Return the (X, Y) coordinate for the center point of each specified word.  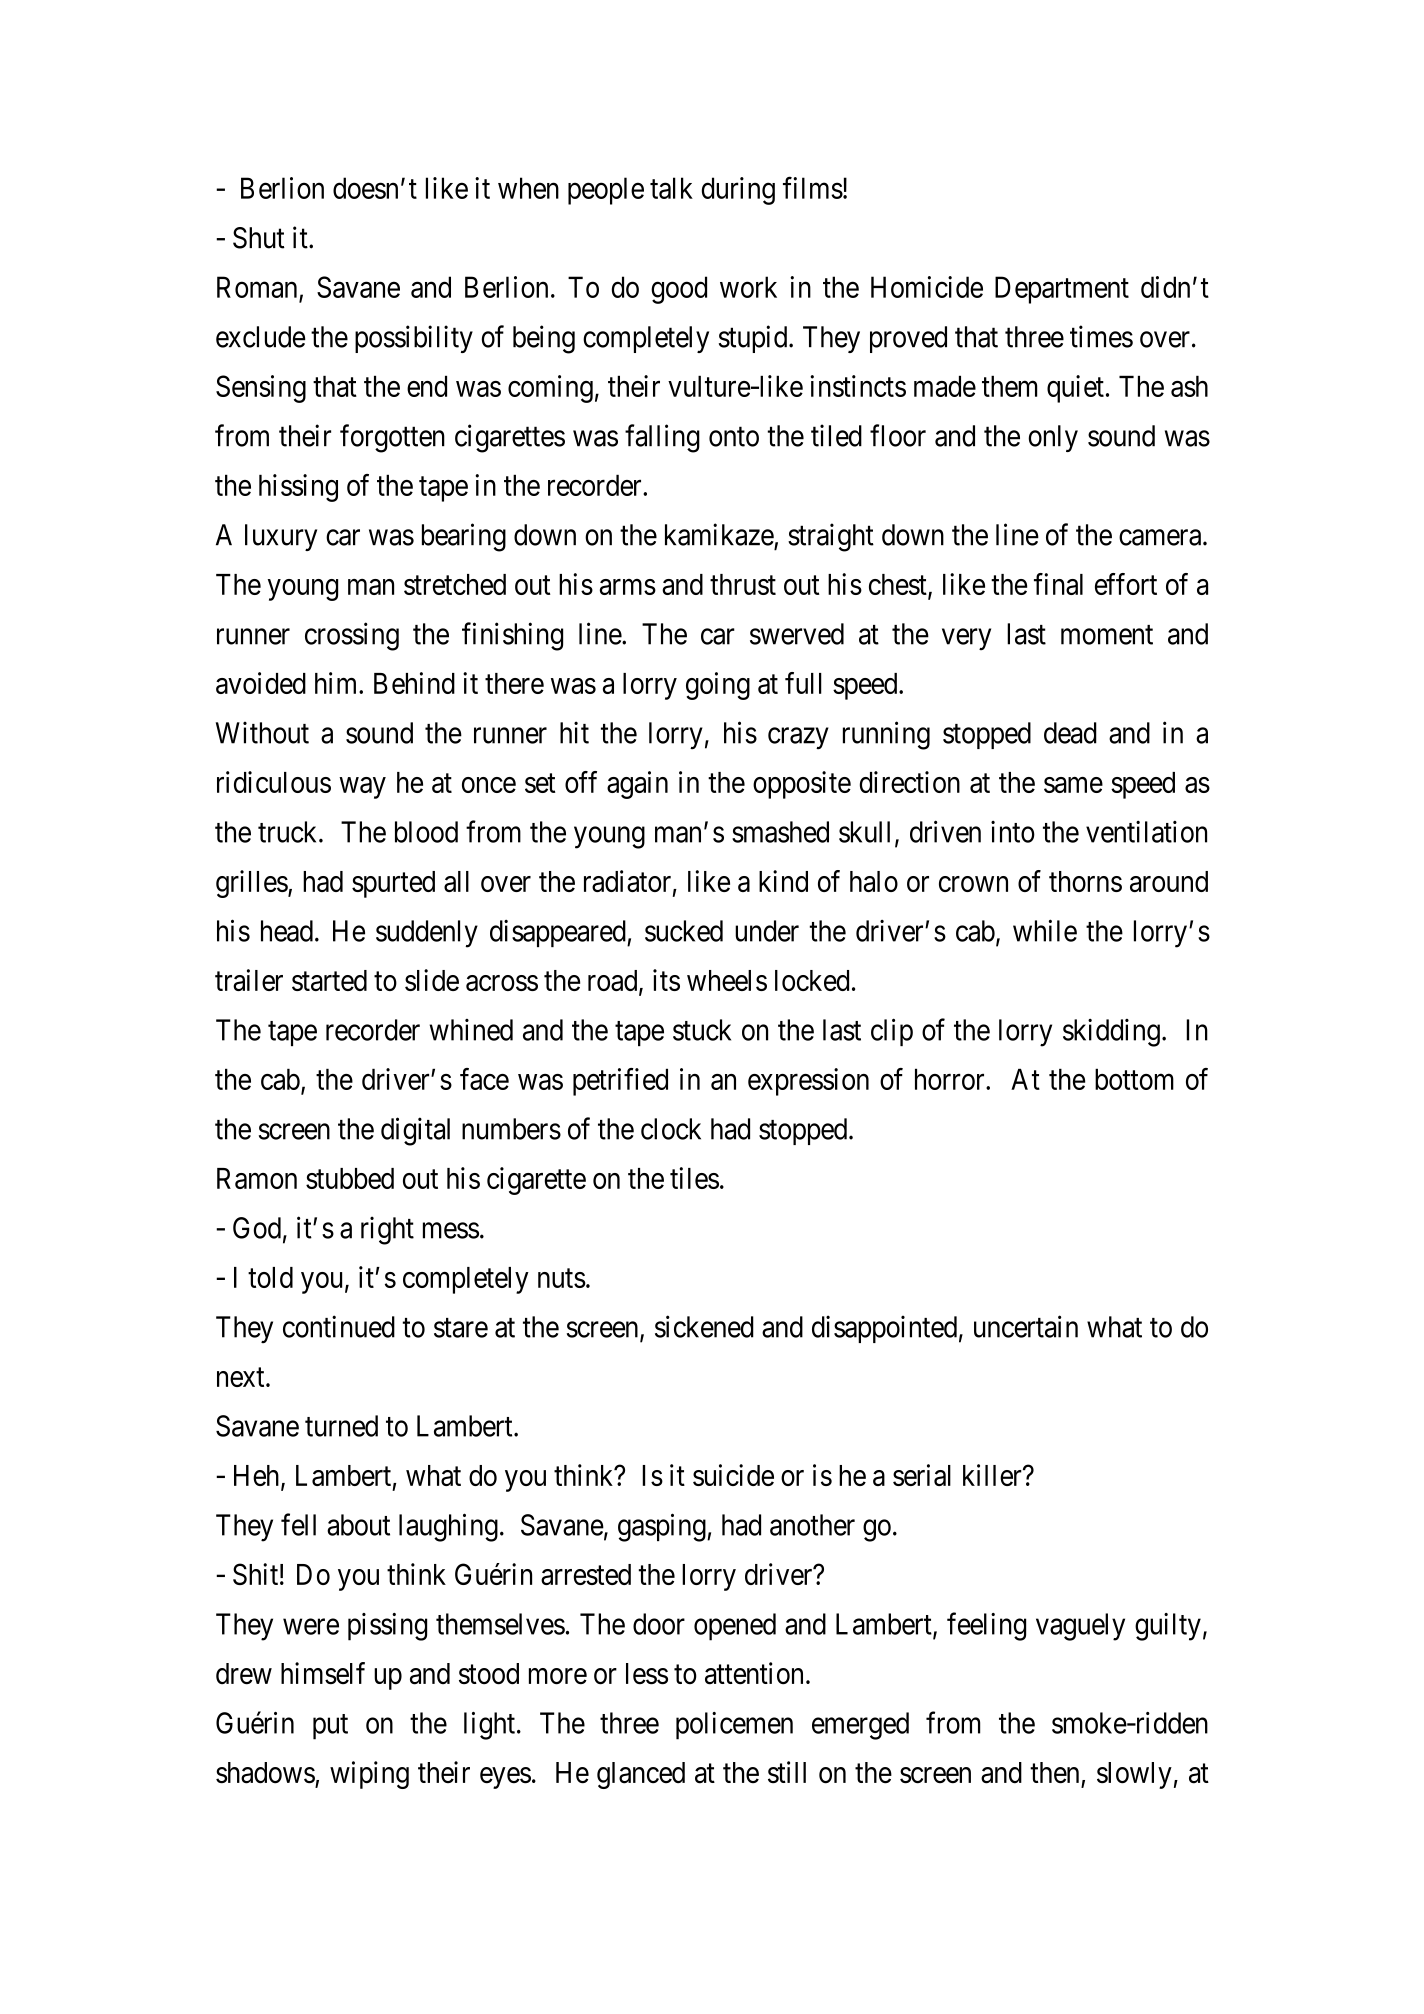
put (330, 1727)
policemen (734, 1726)
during (738, 191)
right (387, 1230)
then (1054, 1773)
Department (1062, 290)
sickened (704, 1326)
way (362, 788)
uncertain (1026, 1326)
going (718, 686)
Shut (259, 238)
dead (1070, 733)
